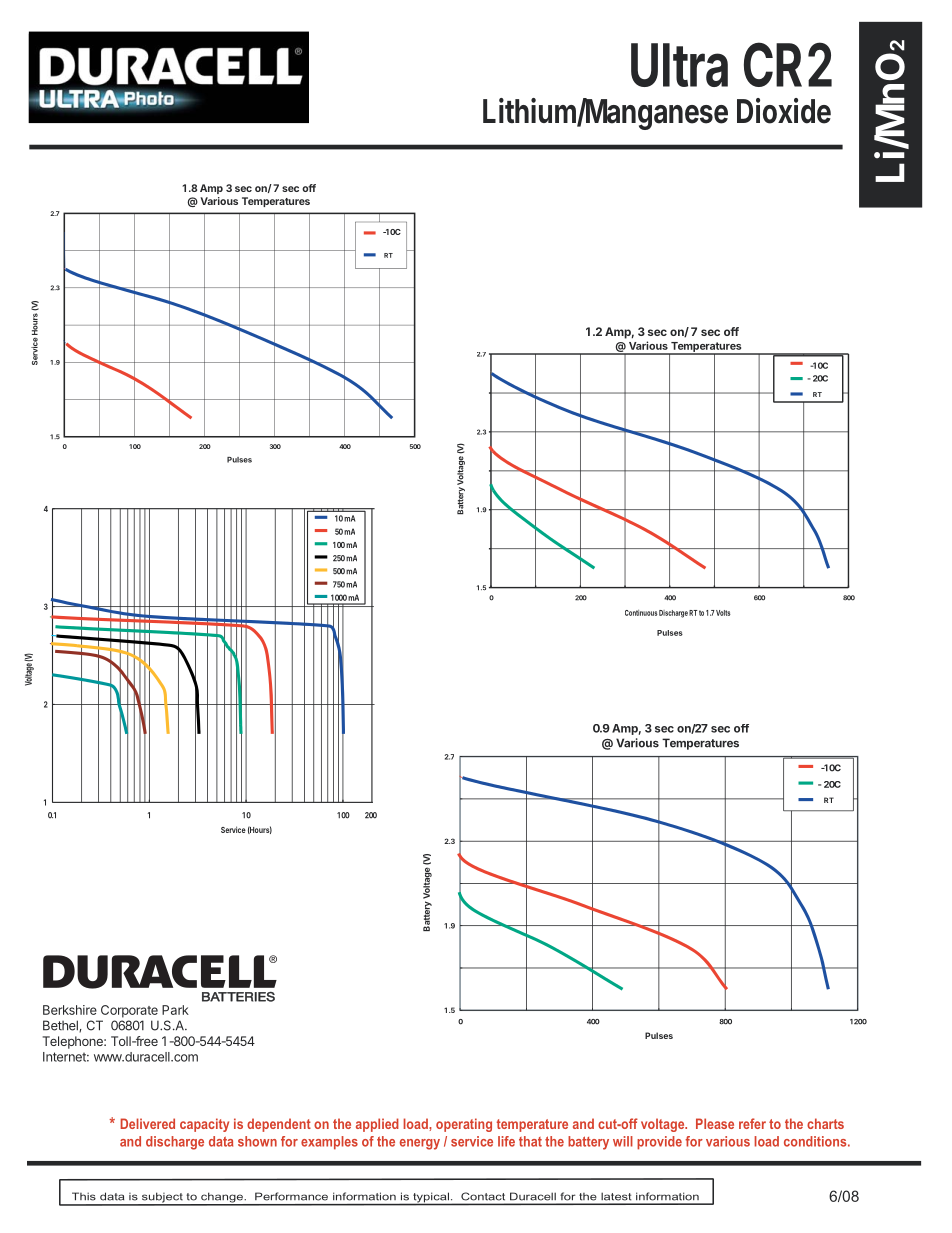 The height and width of the screenshot is (1233, 952). Describe the element at coordinates (723, 613) in the screenshot. I see `Volts` at that location.
